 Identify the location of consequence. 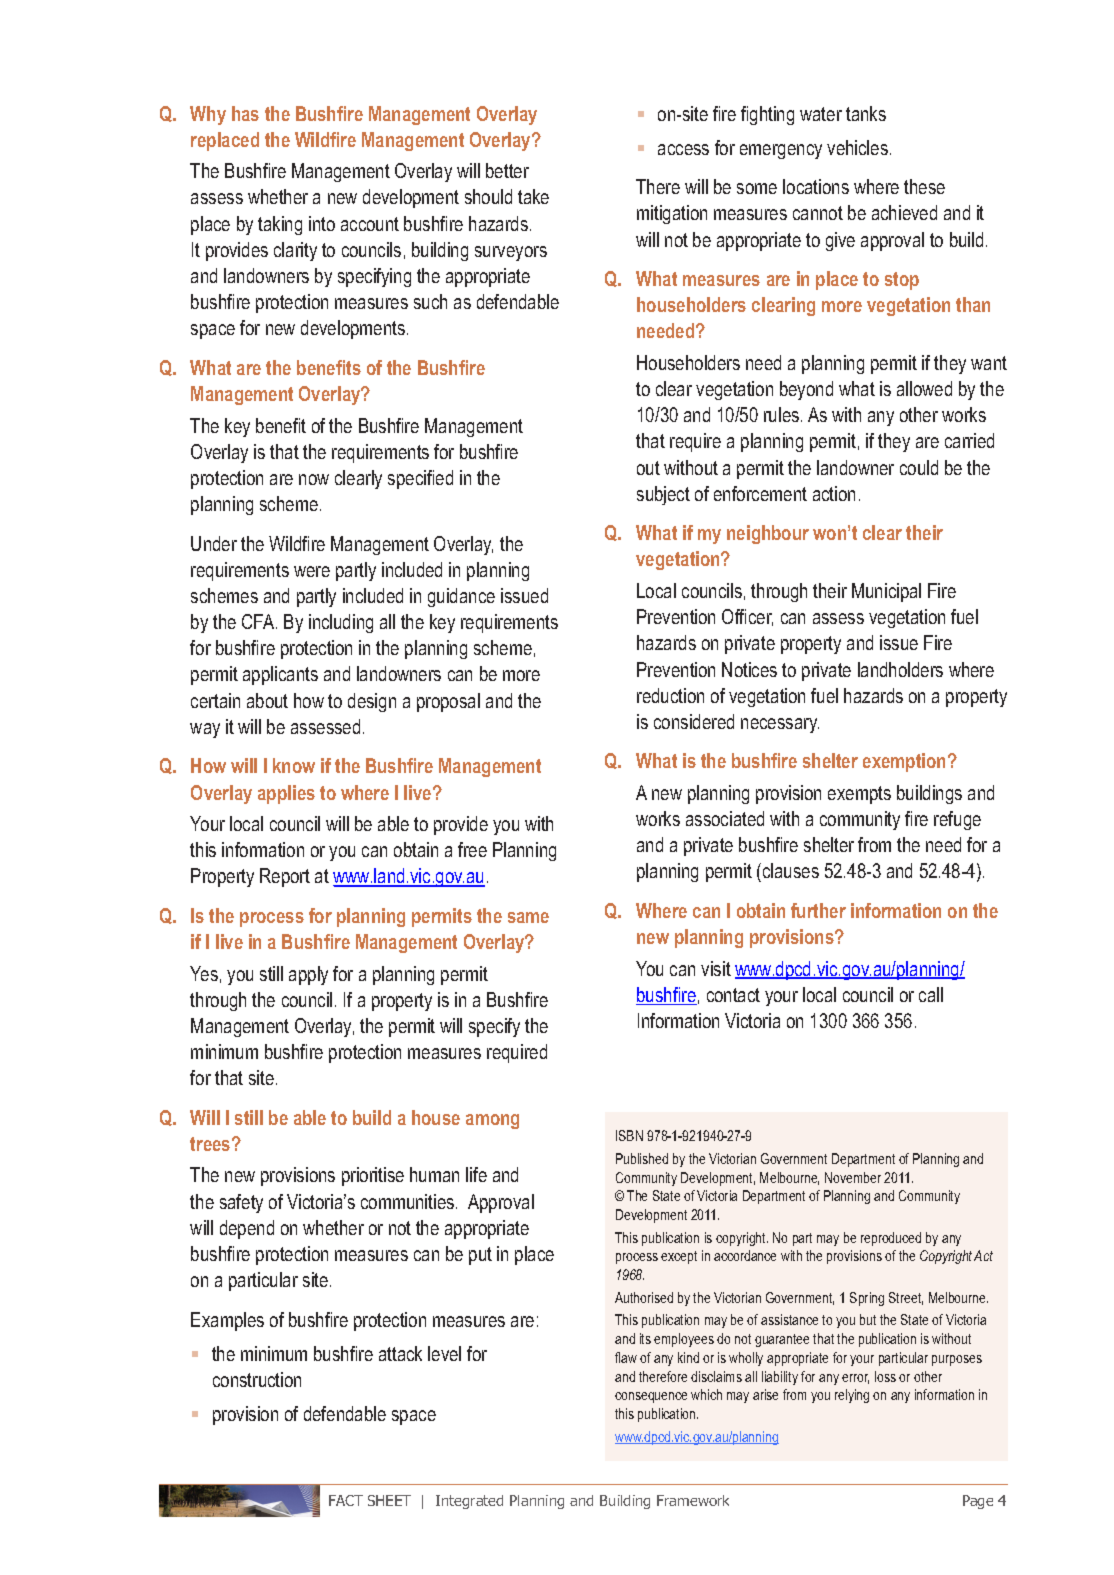
(651, 1397).
